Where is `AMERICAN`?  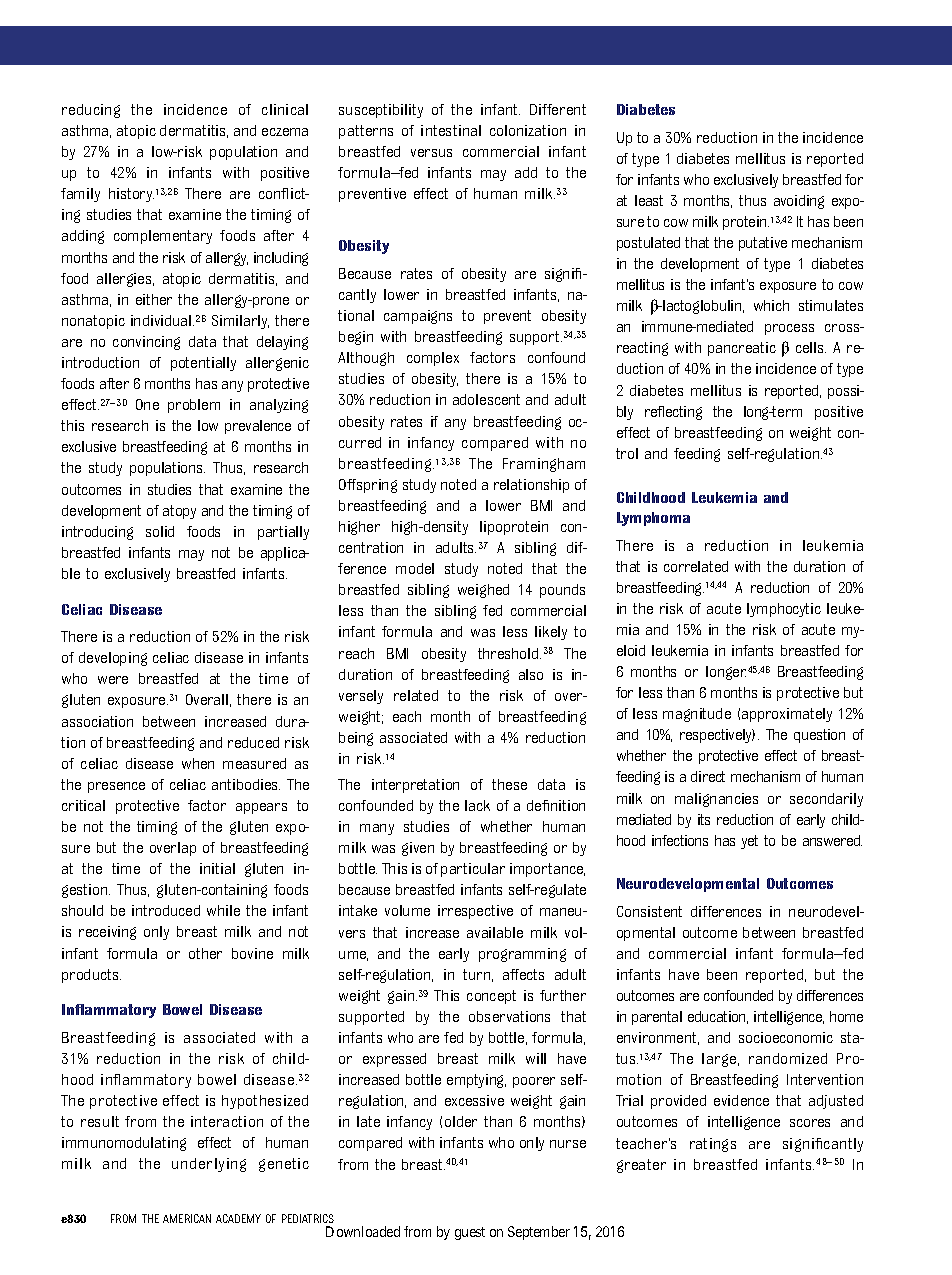
AMERICAN is located at coordinates (187, 1218).
